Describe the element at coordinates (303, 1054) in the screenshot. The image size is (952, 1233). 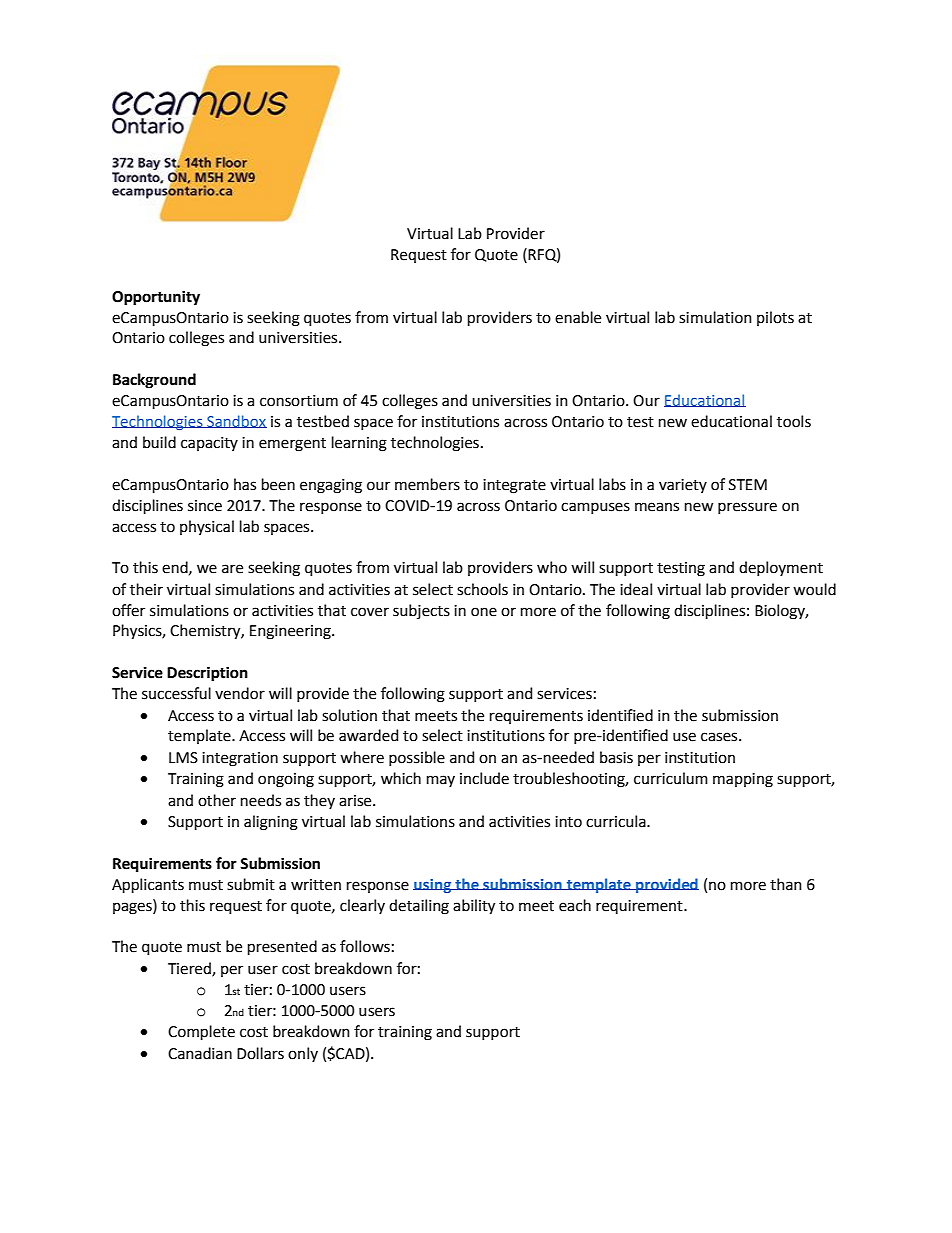
I see `only` at that location.
